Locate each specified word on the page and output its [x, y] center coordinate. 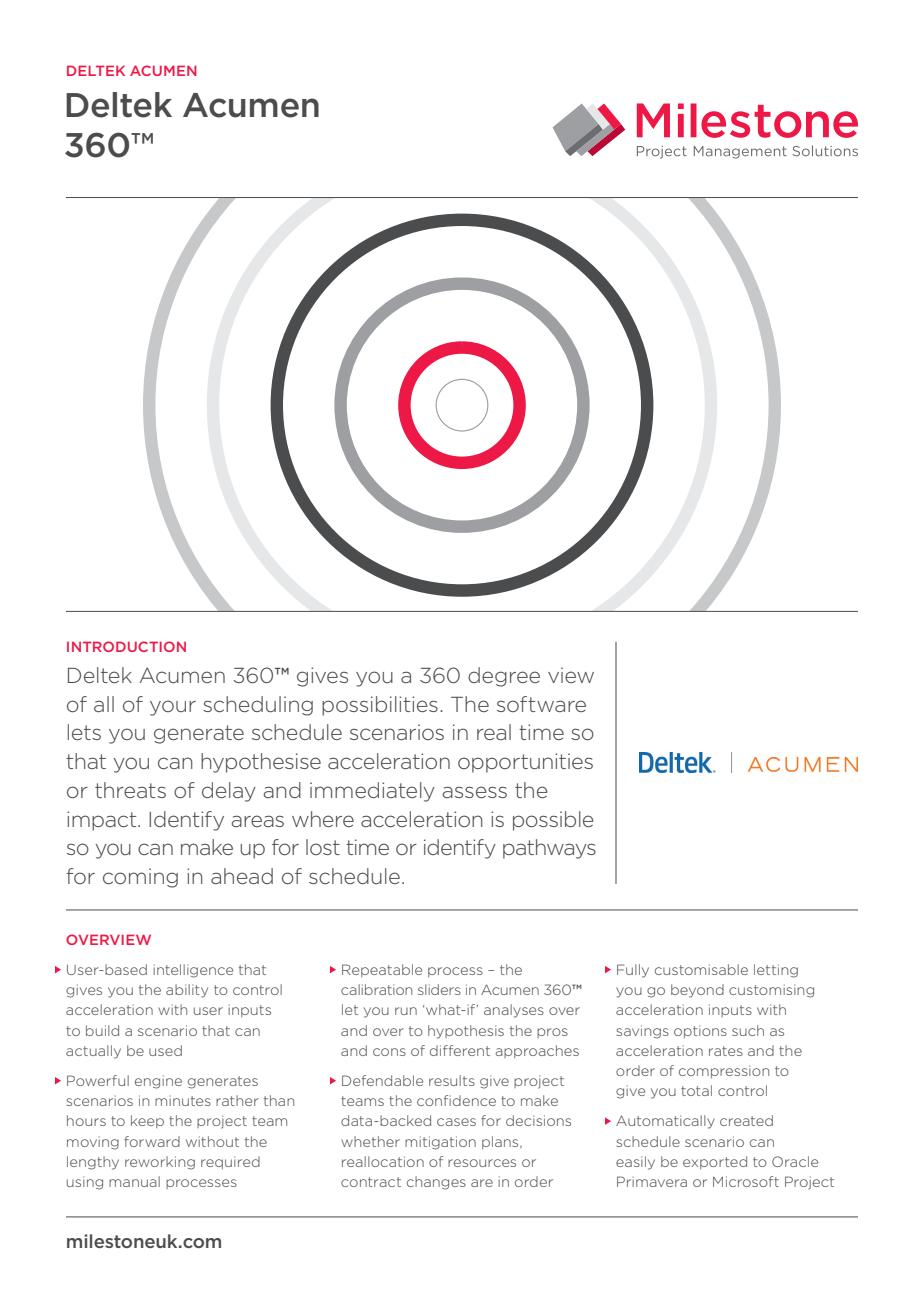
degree [504, 677]
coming [140, 878]
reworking [160, 1163]
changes [436, 1183]
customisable [701, 969]
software [541, 704]
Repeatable [382, 970]
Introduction [126, 646]
